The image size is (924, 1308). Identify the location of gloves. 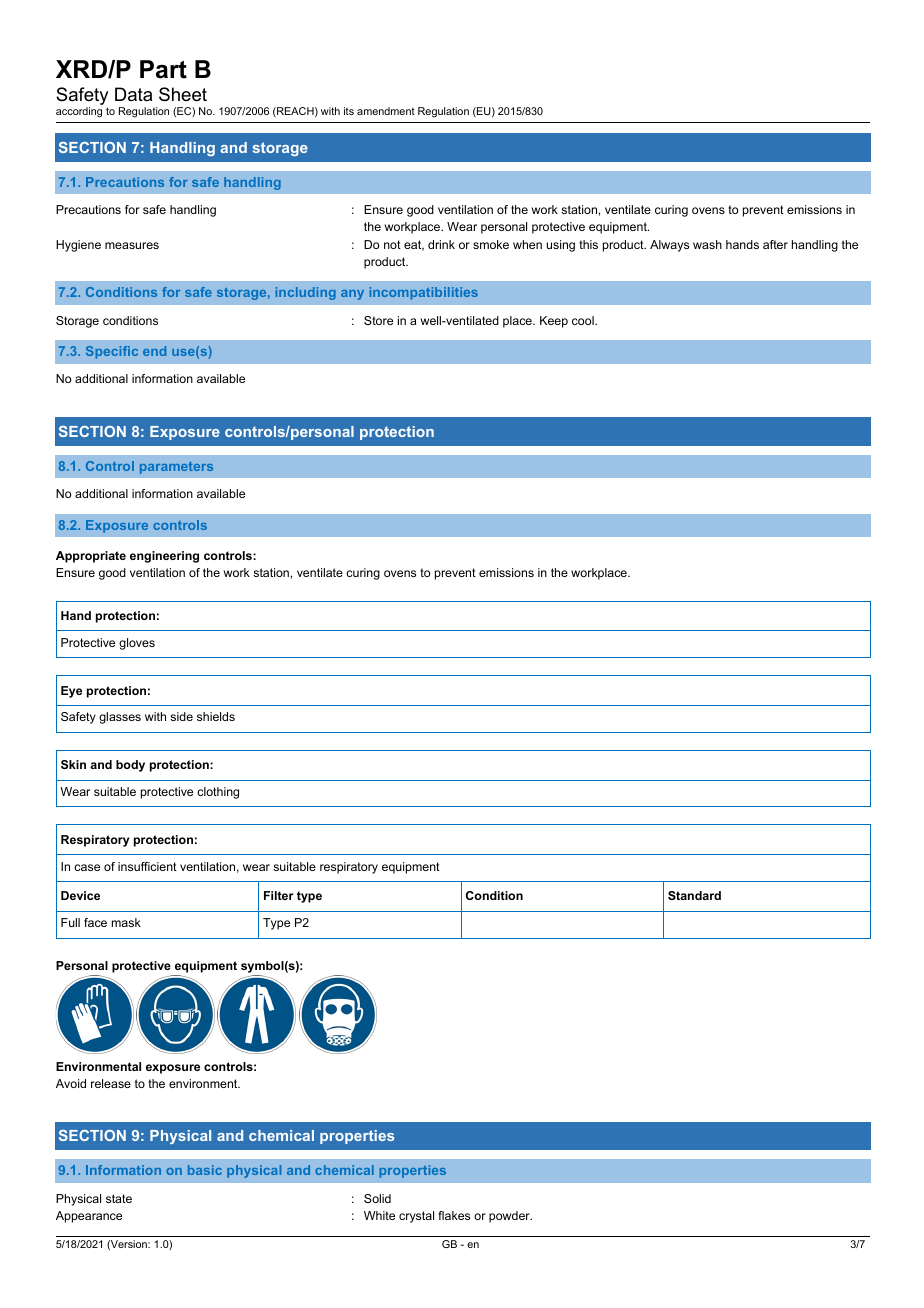
(137, 644).
